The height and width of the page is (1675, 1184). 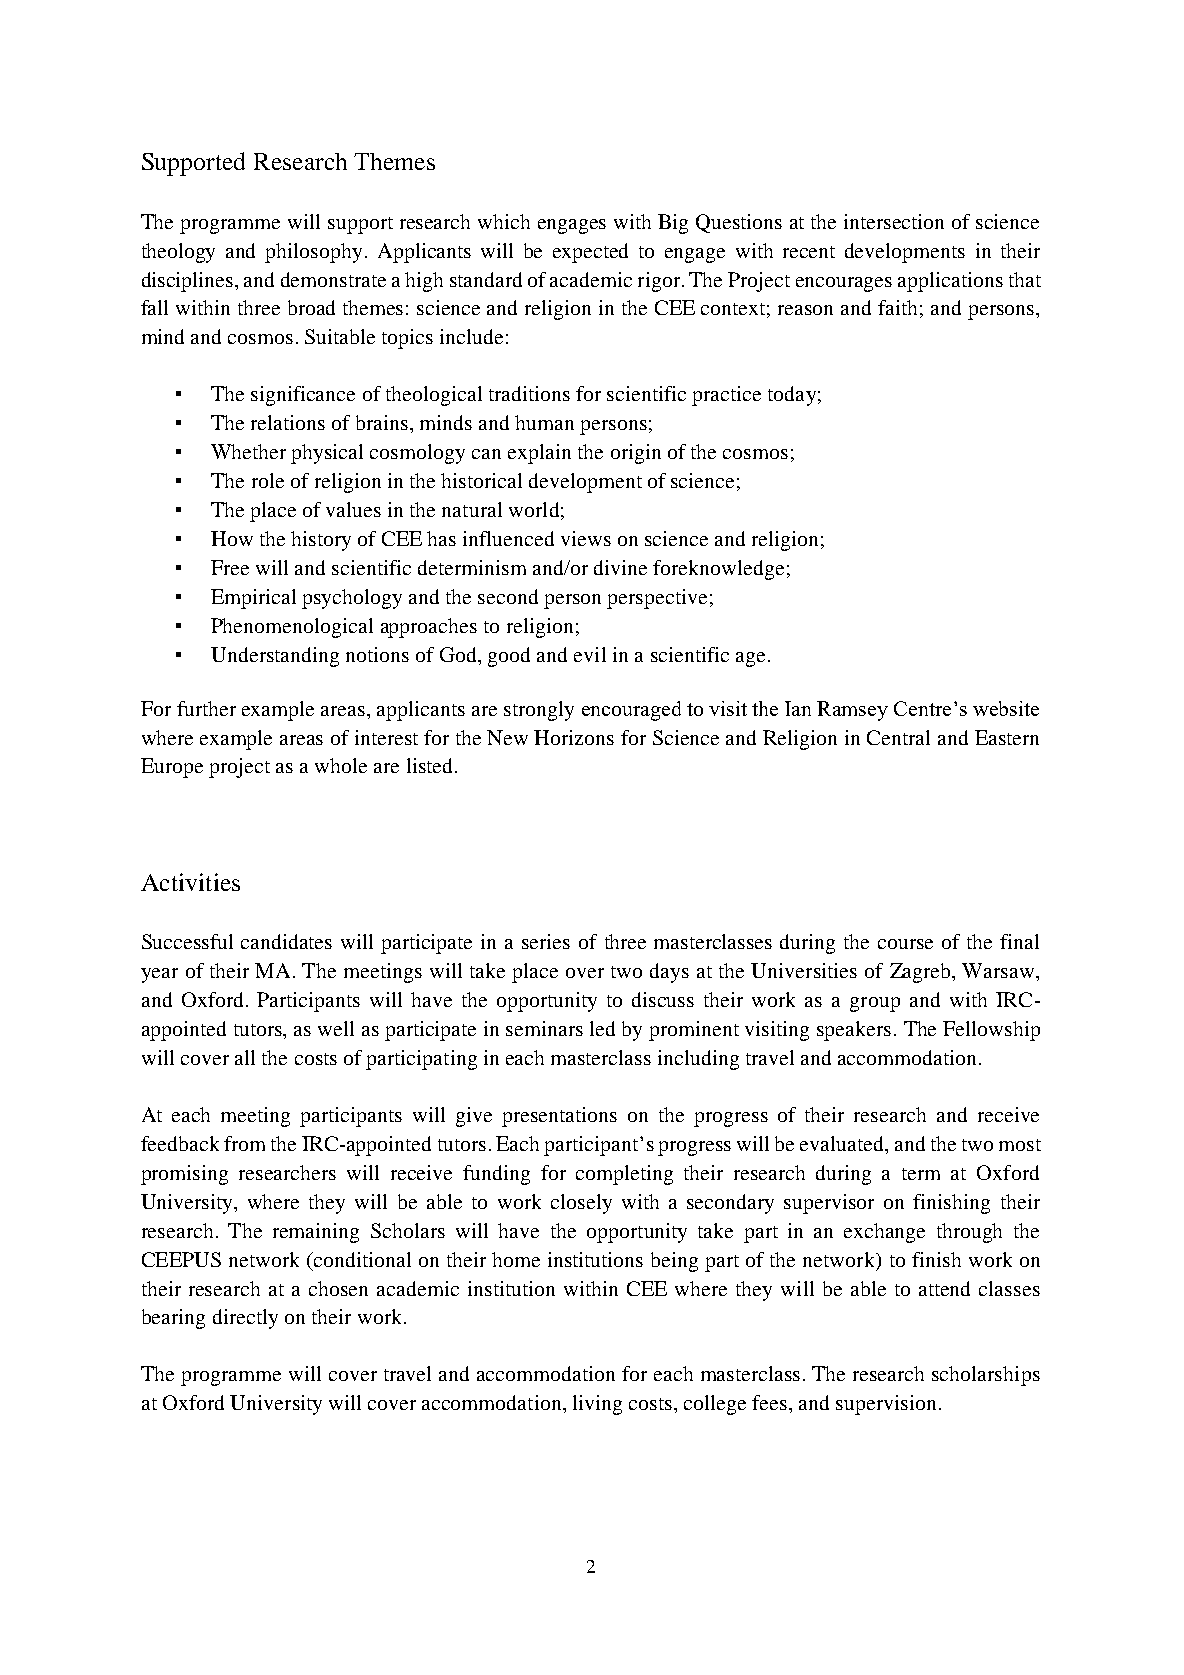 I want to click on living, so click(x=597, y=1405).
